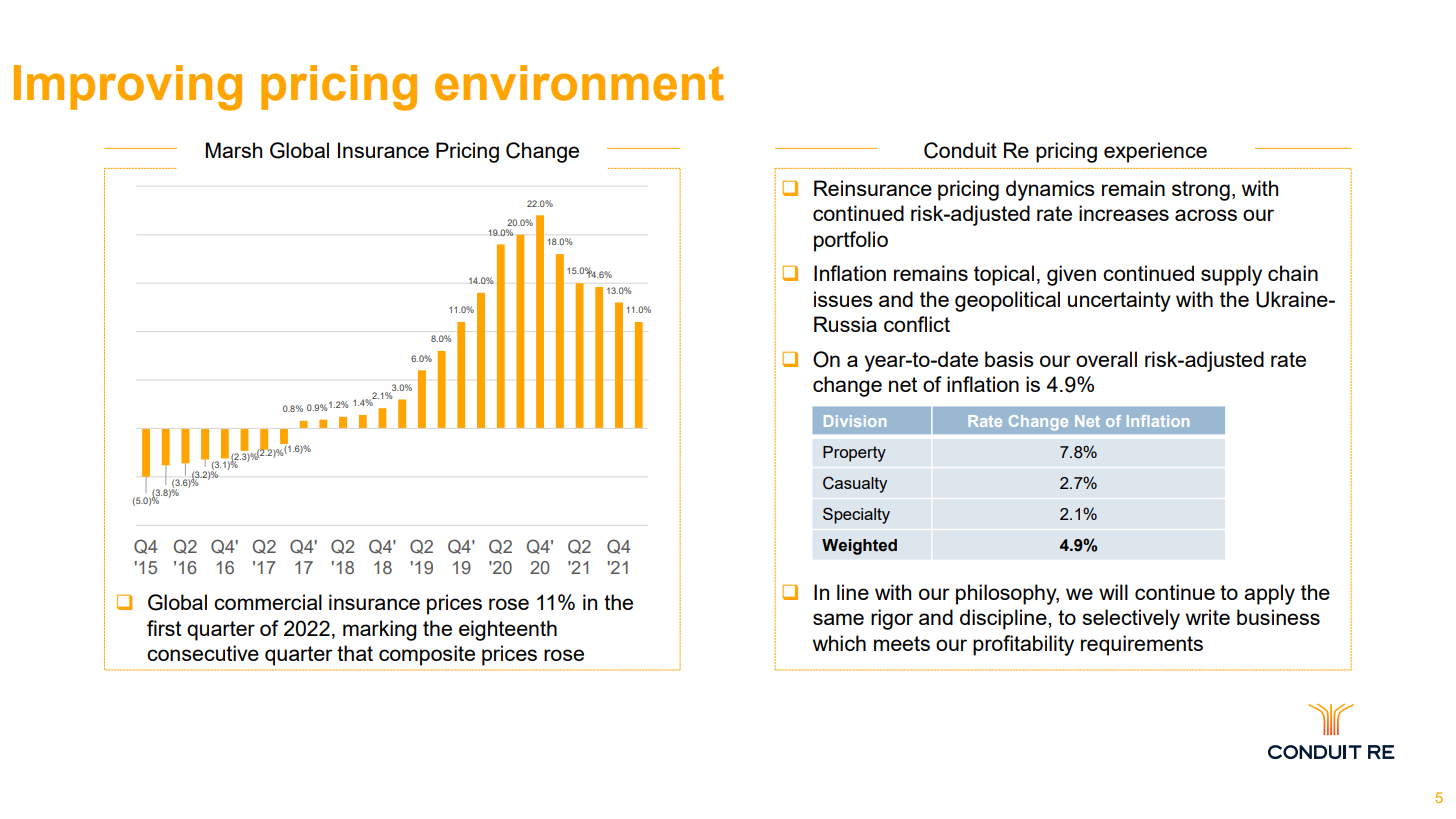 Image resolution: width=1456 pixels, height=819 pixels. I want to click on overall, so click(1106, 359).
